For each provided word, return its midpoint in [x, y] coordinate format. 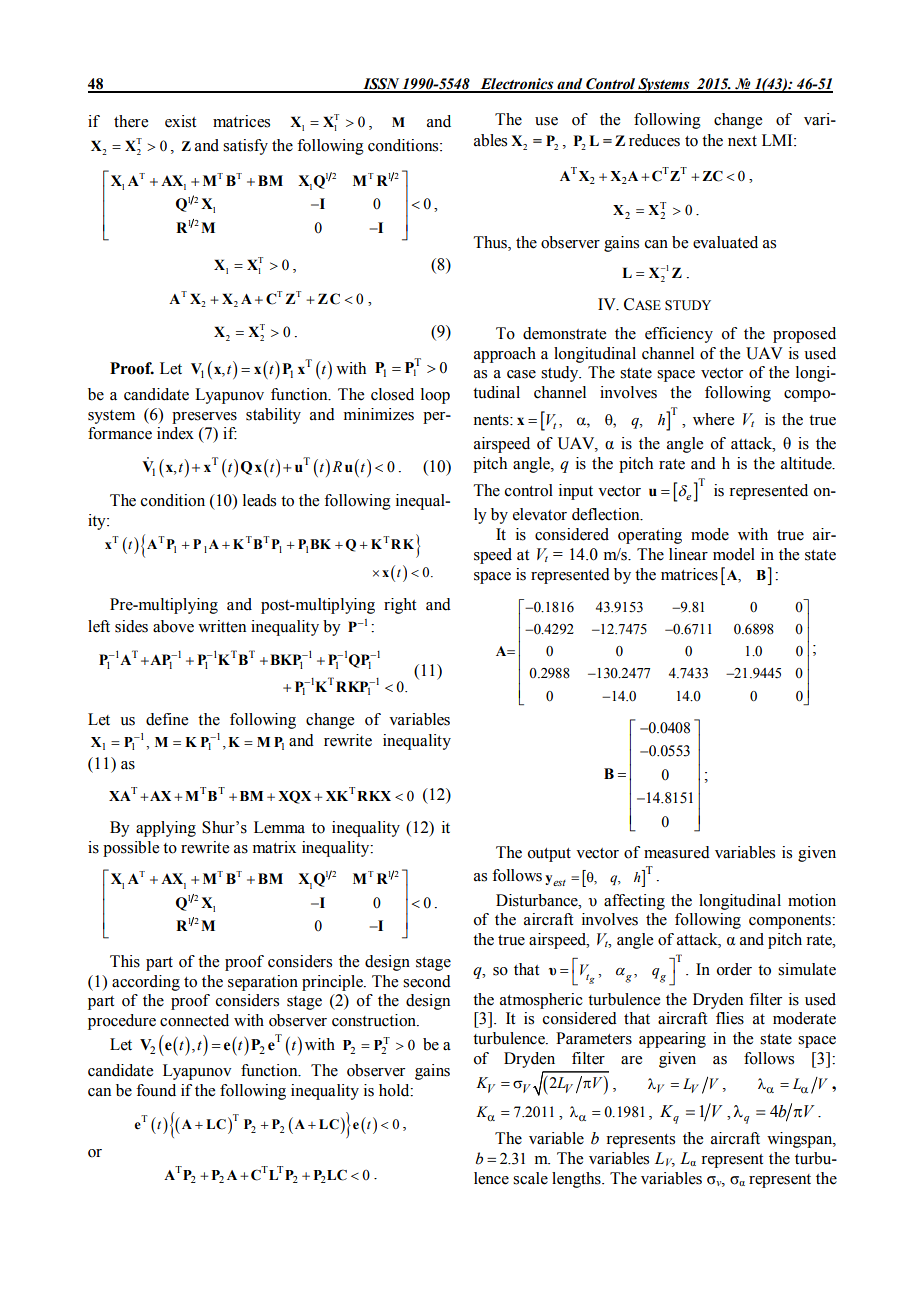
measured [677, 852]
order [734, 969]
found [156, 1090]
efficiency [679, 335]
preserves [204, 418]
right [400, 606]
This [125, 961]
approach [505, 355]
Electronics [517, 85]
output [549, 855]
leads [259, 500]
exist [180, 121]
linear [688, 554]
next [742, 141]
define [167, 719]
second [427, 981]
